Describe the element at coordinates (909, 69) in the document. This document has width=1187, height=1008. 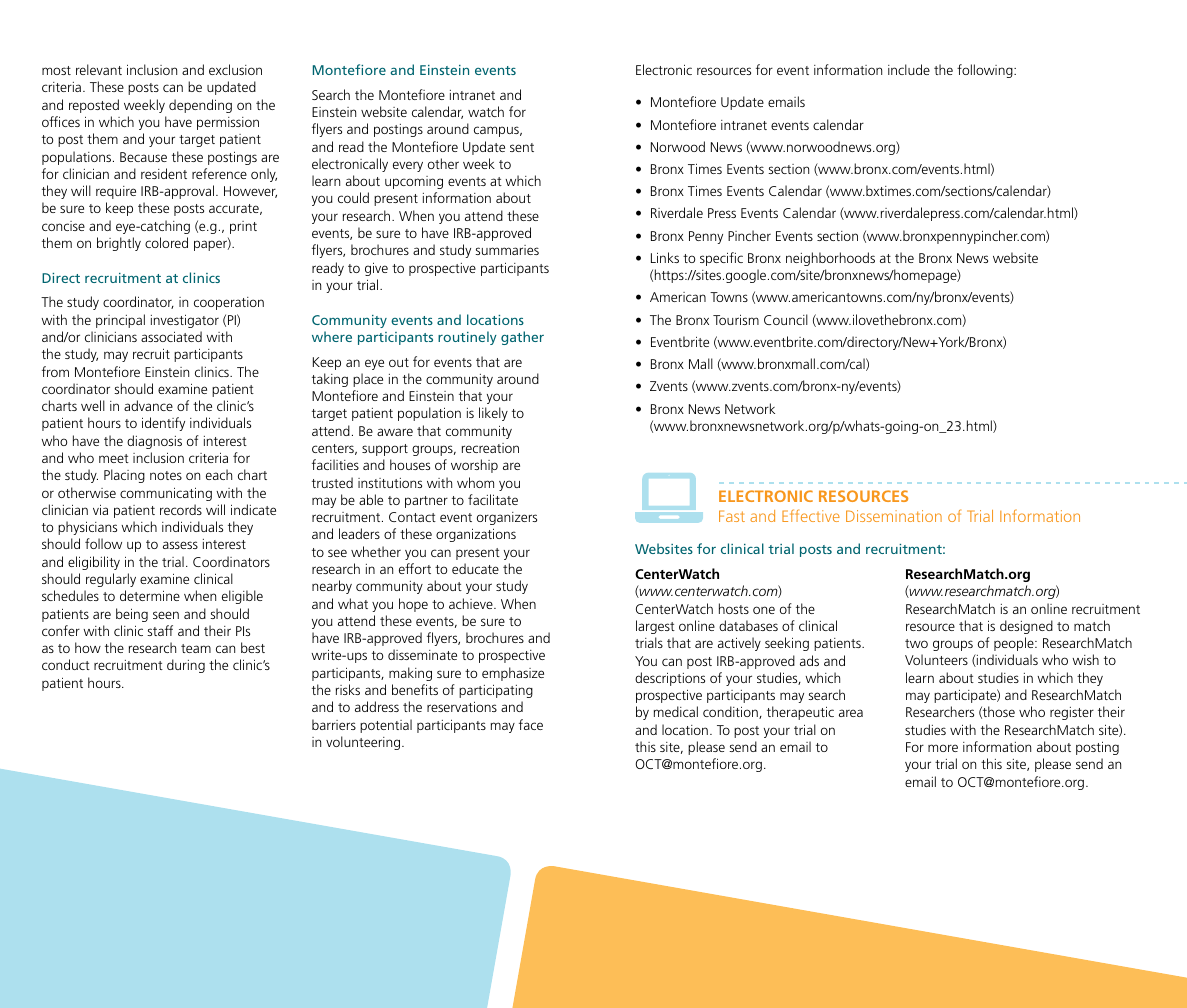
I see `include` at that location.
